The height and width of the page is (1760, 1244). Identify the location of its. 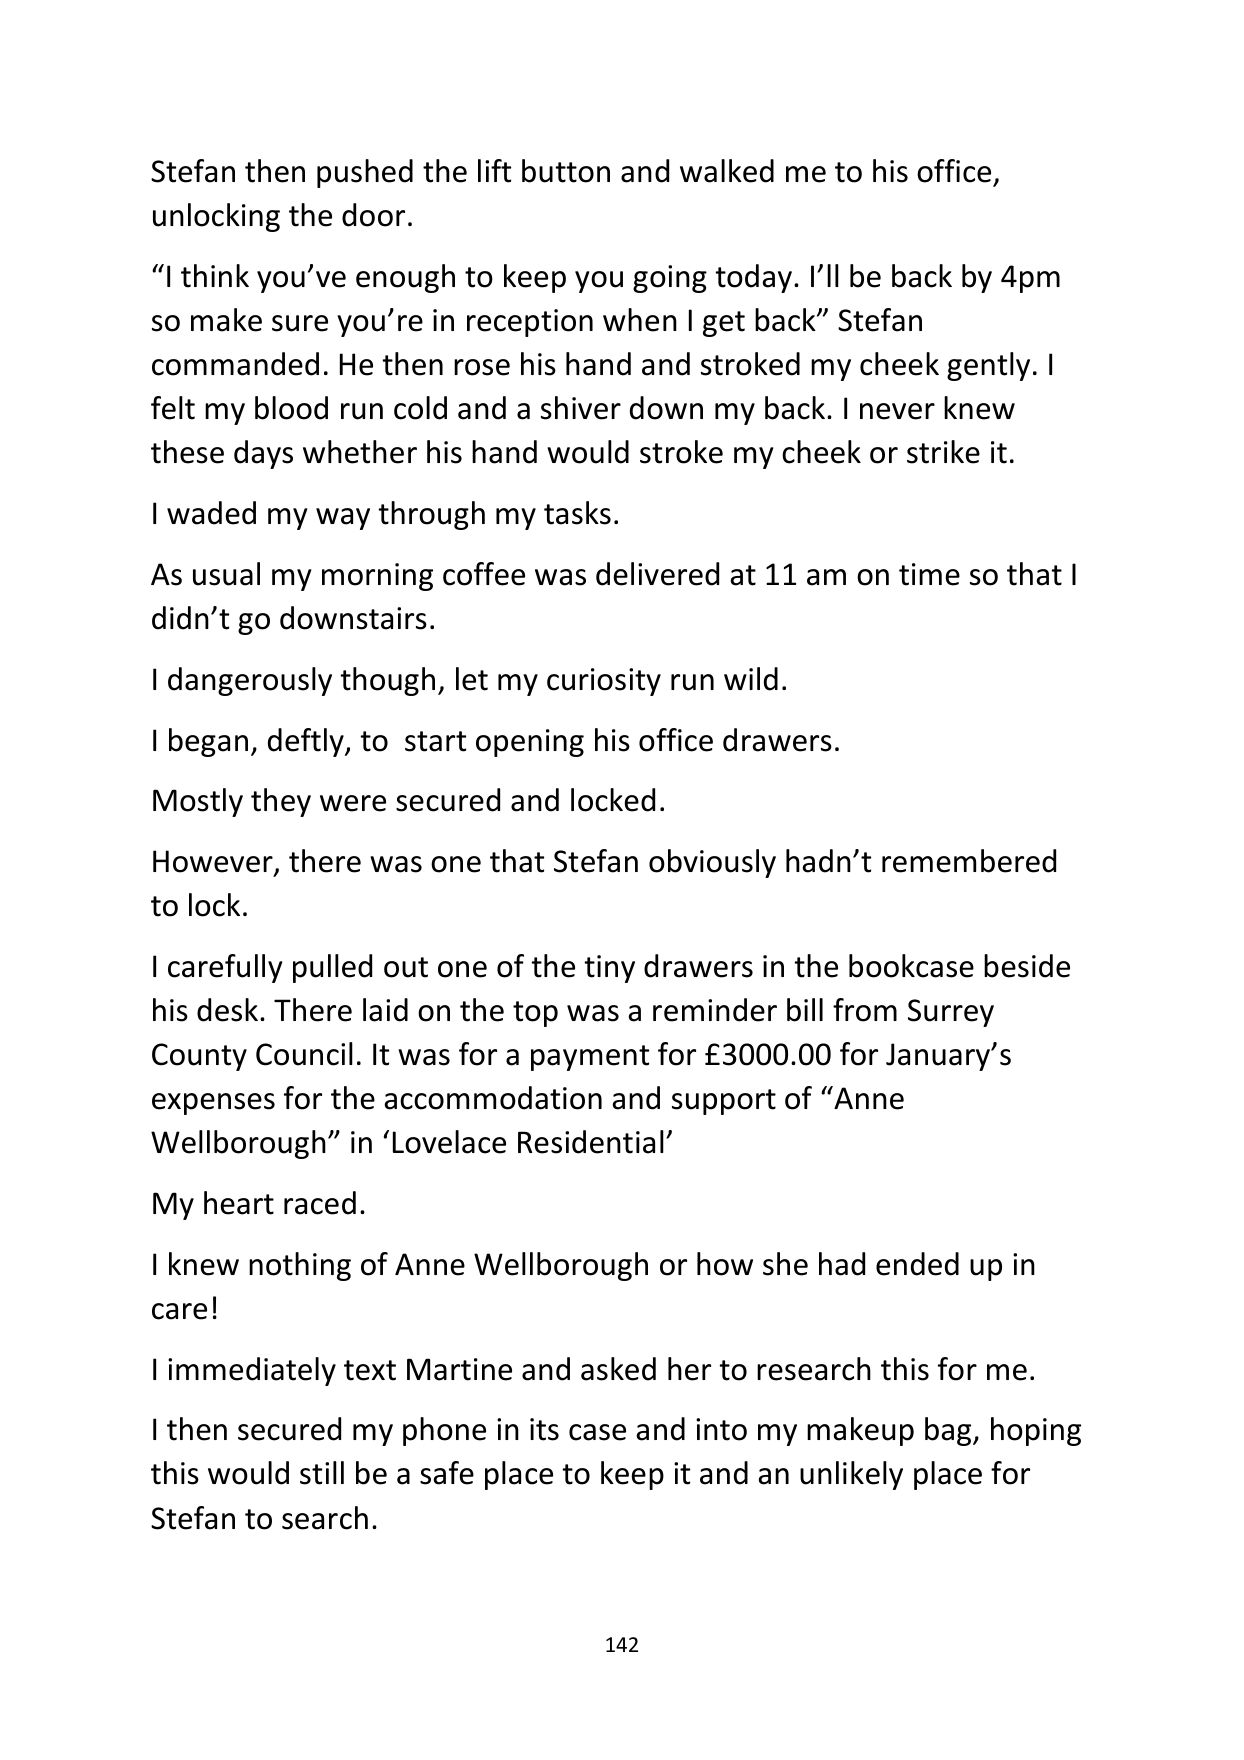
(544, 1429).
